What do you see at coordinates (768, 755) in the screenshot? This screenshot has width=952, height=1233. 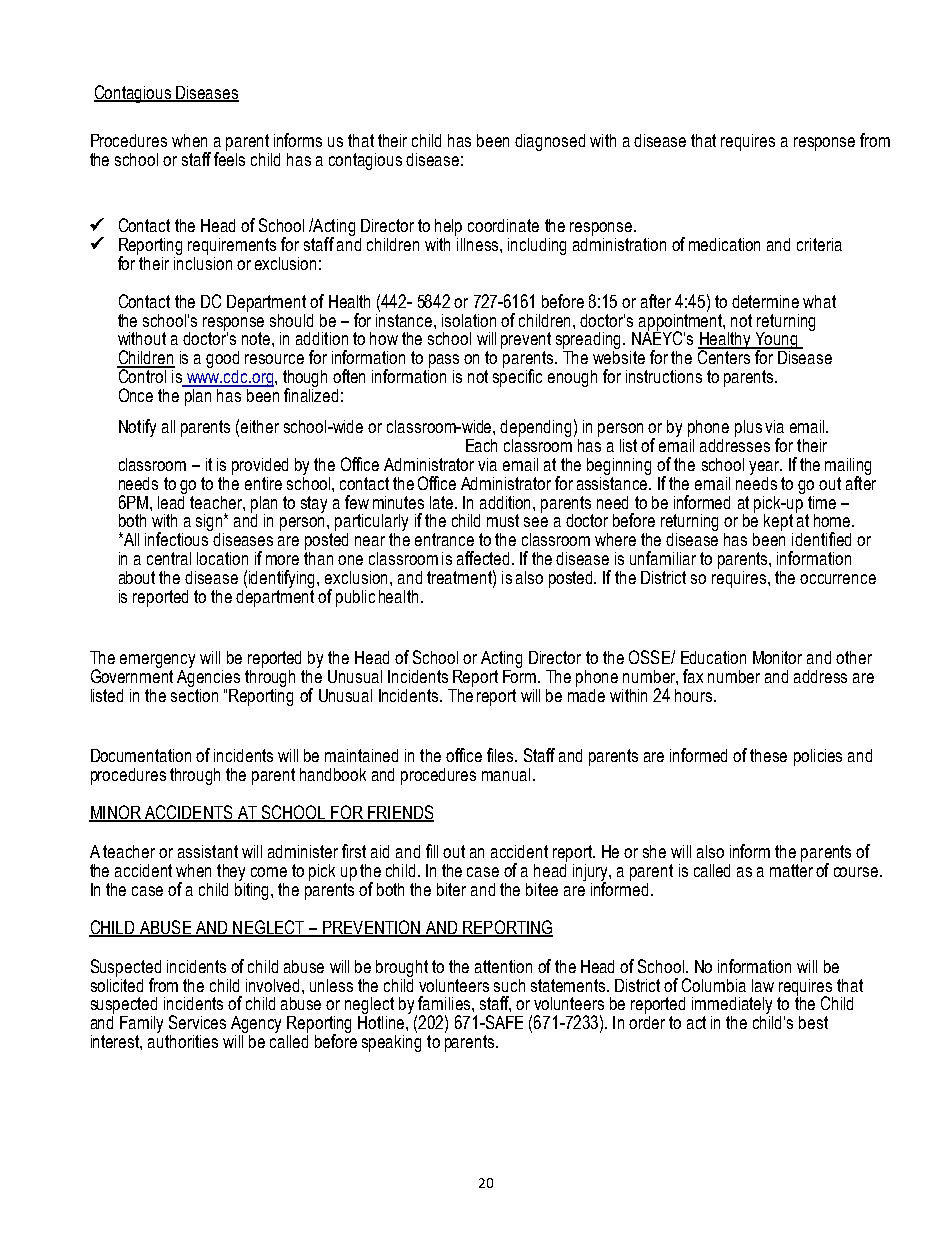 I see `these` at bounding box center [768, 755].
